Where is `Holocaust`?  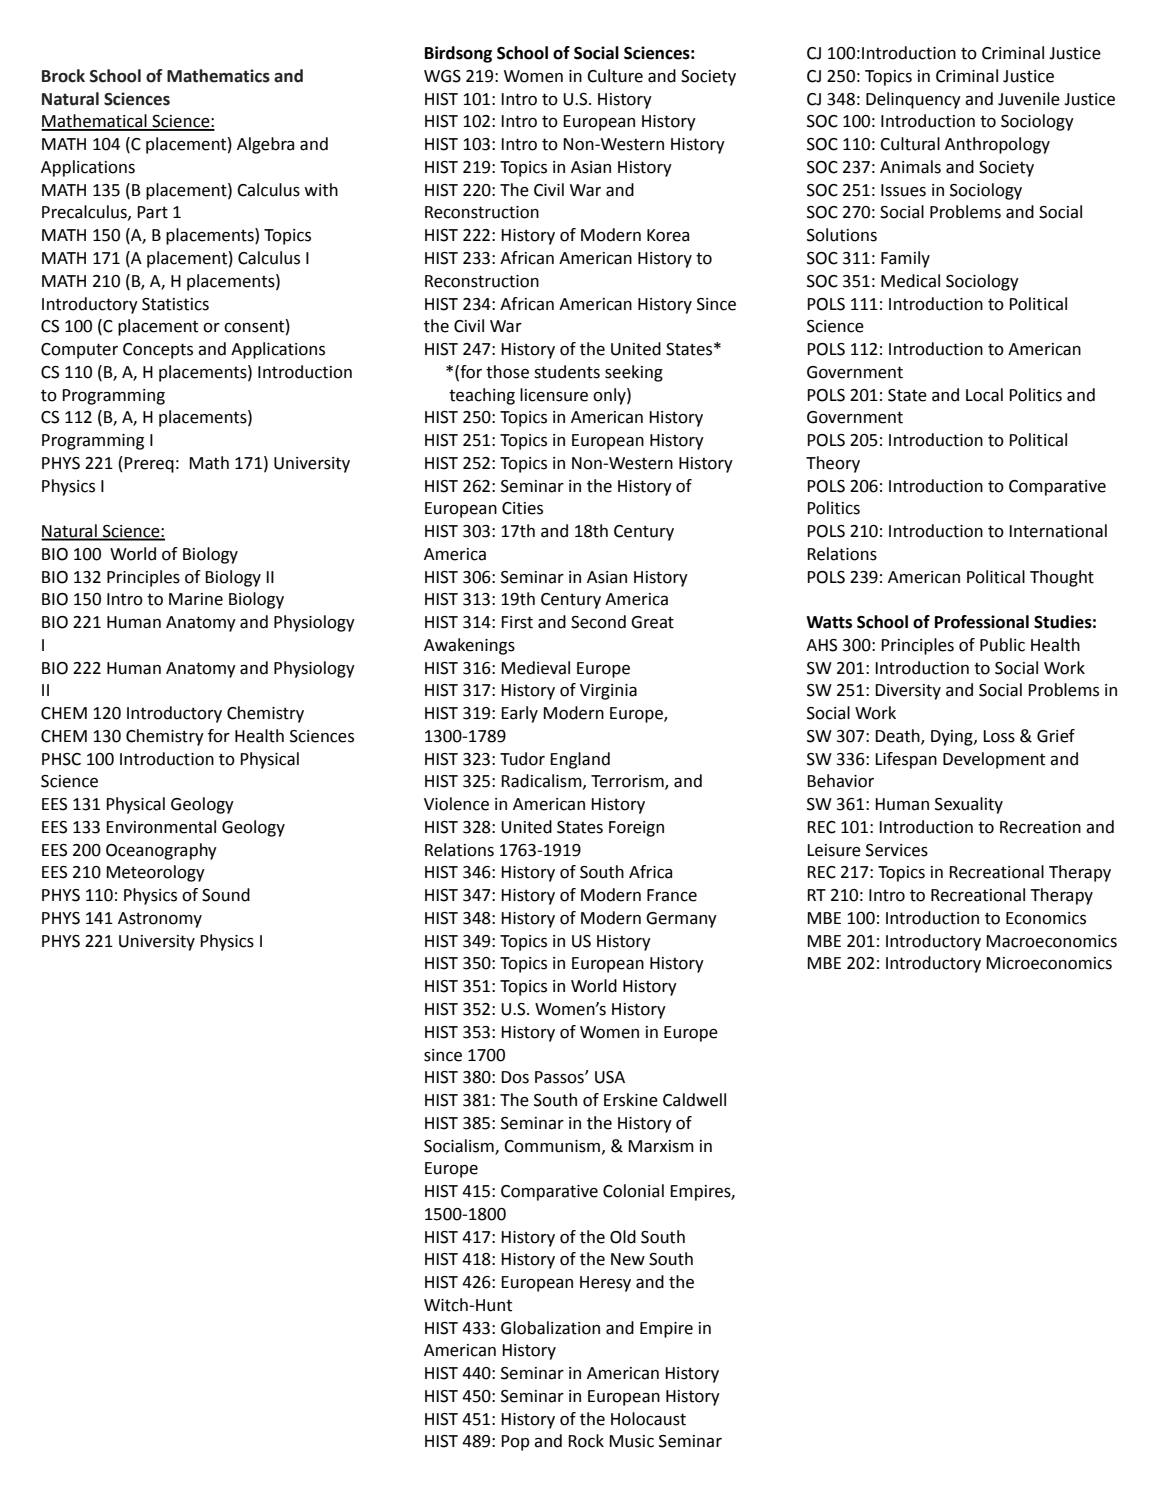 Holocaust is located at coordinates (648, 1419).
